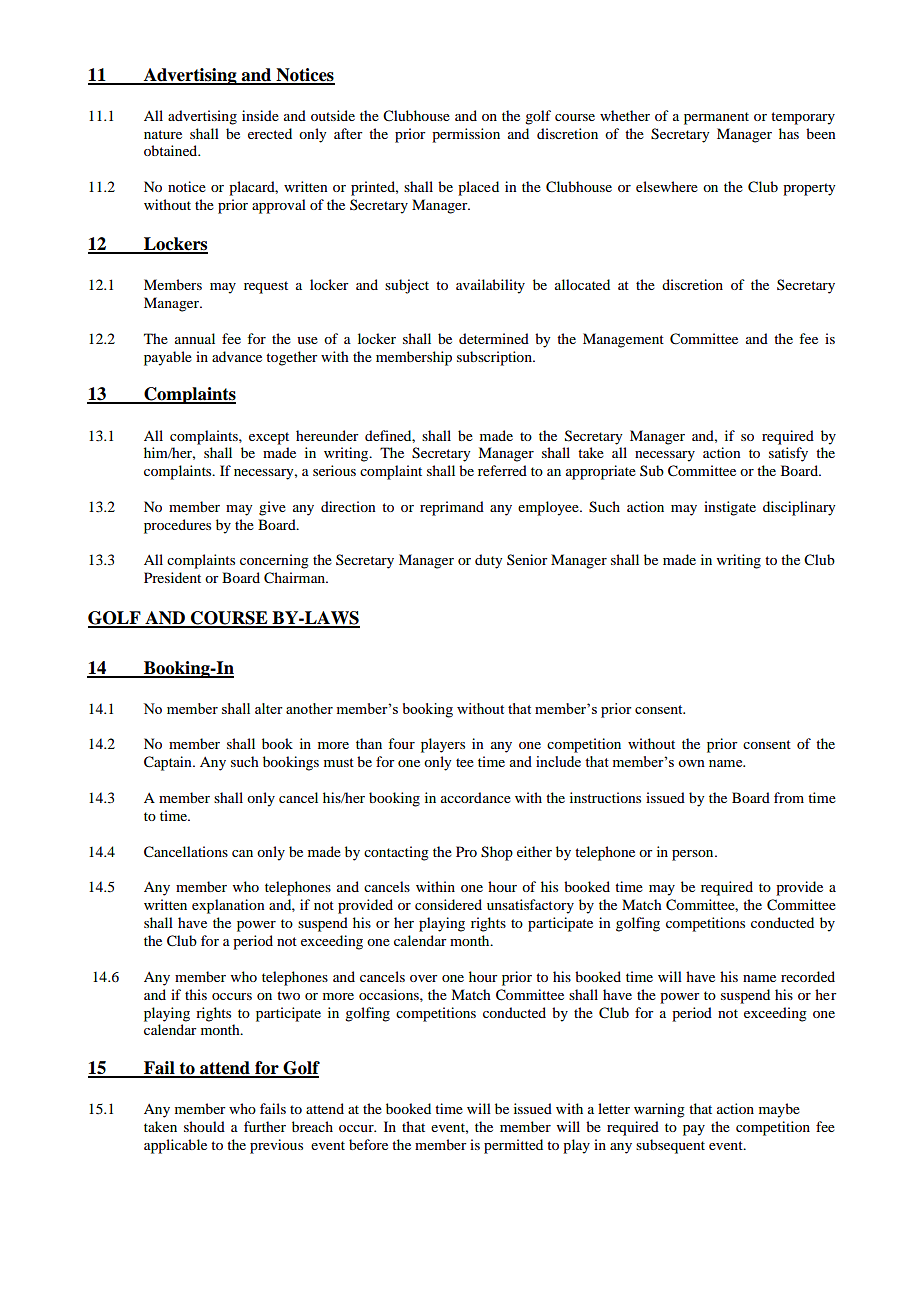  I want to click on permanent, so click(716, 118).
